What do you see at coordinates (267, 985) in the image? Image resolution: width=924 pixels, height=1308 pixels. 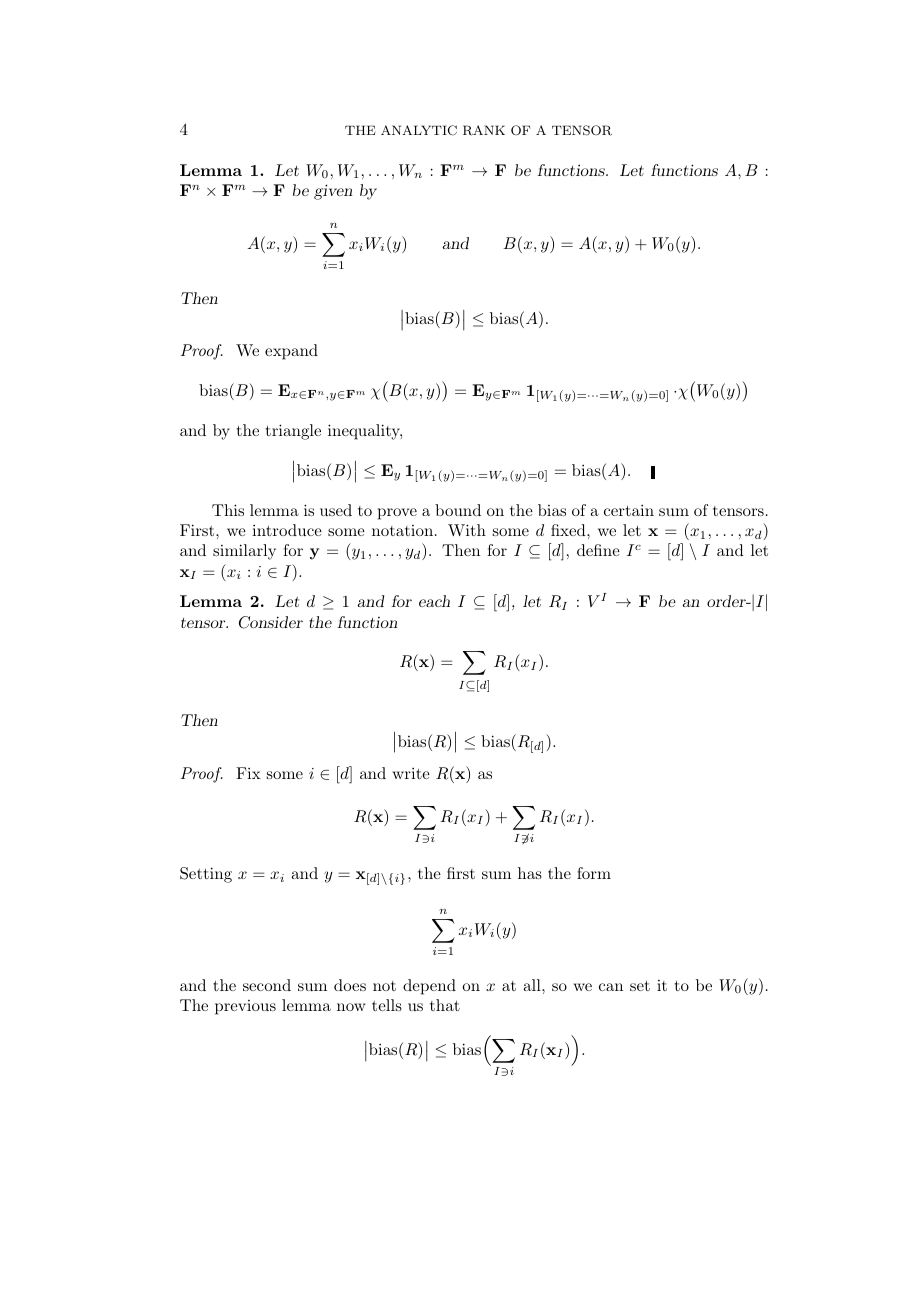 I see `second` at bounding box center [267, 985].
